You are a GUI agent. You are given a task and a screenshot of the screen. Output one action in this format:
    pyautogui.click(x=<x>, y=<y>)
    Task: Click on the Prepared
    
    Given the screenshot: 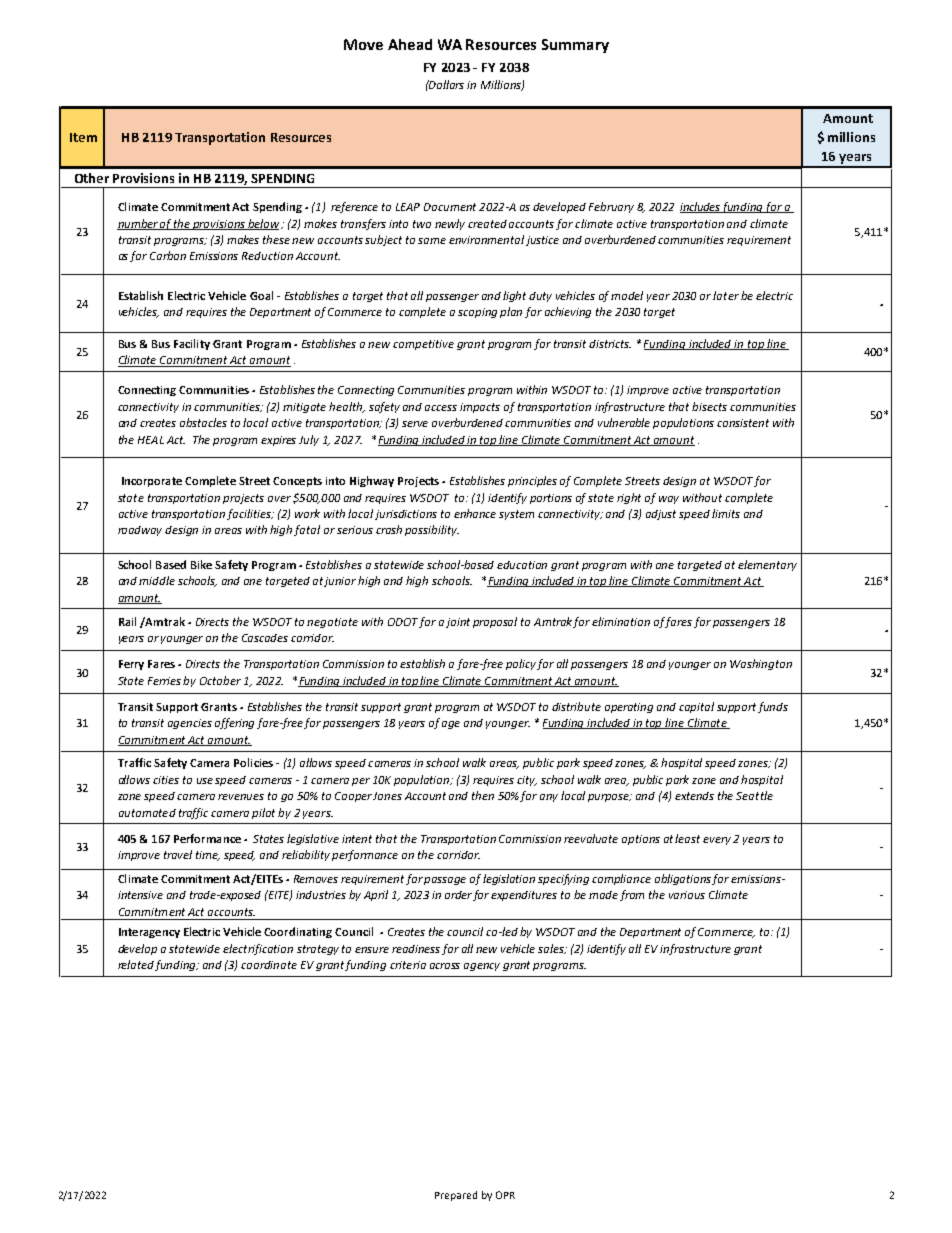 What is the action you would take?
    pyautogui.click(x=456, y=1196)
